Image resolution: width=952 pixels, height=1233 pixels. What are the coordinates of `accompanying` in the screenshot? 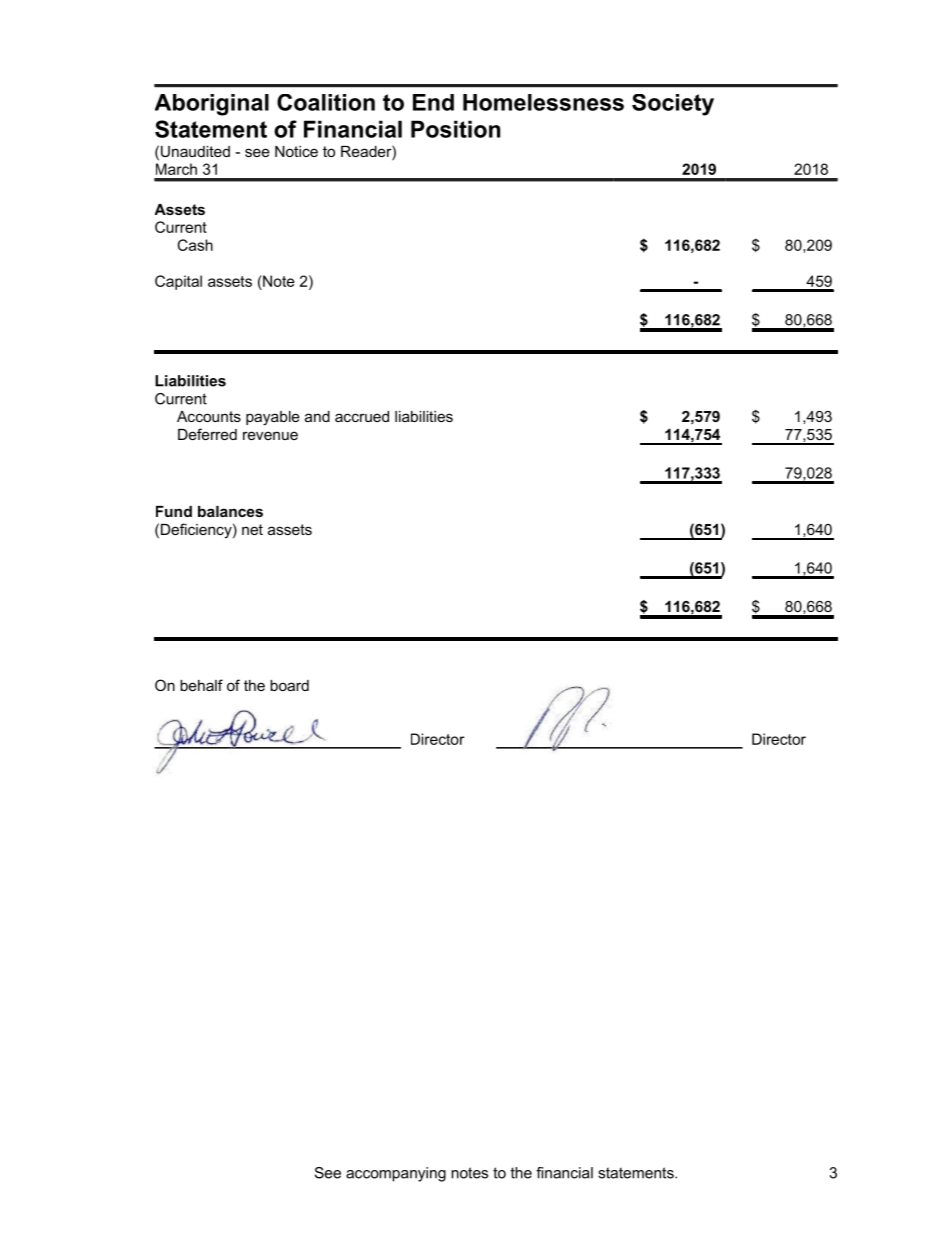 It's located at (396, 1174).
